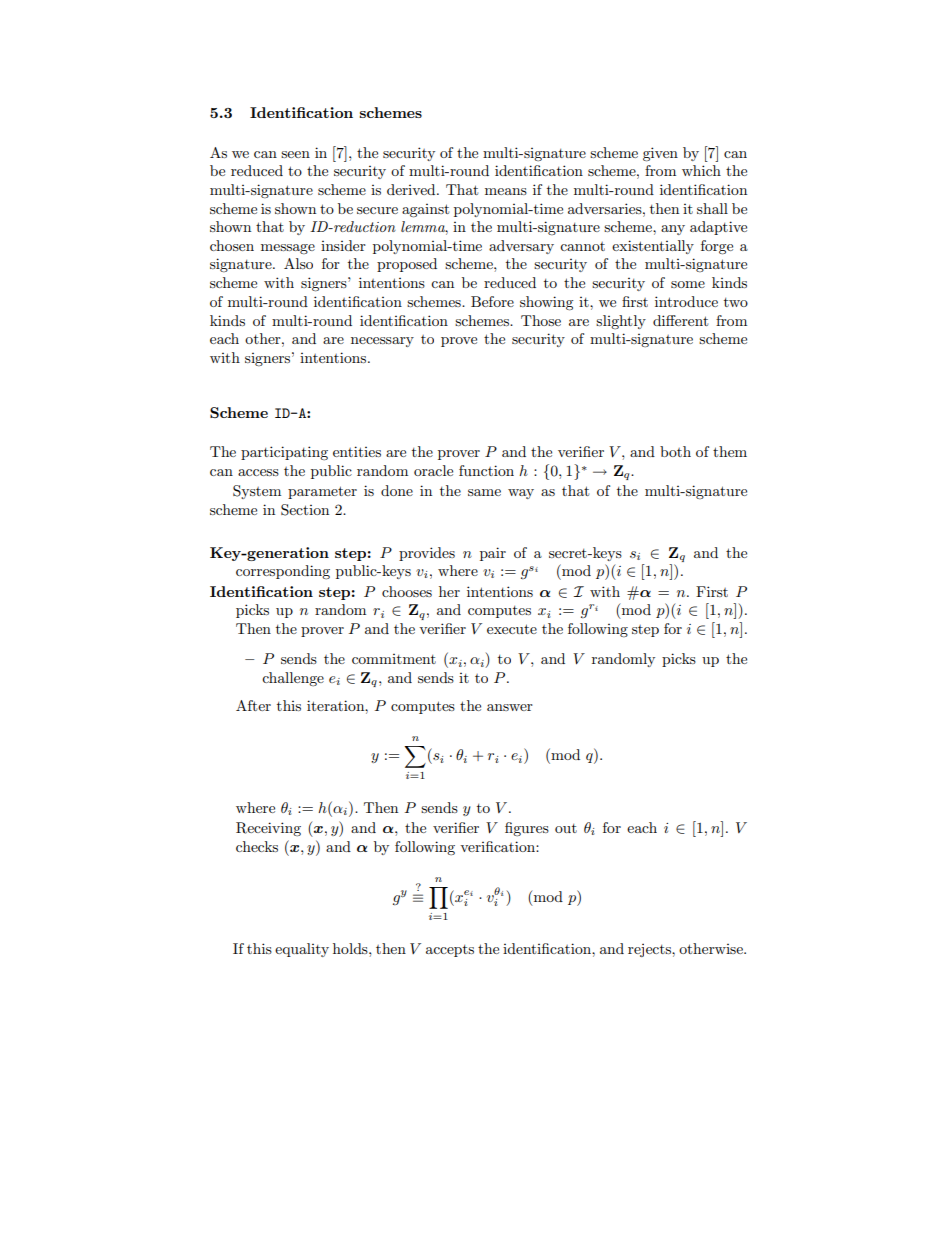 The image size is (952, 1233). Describe the element at coordinates (510, 707) in the page. I see `answer` at that location.
